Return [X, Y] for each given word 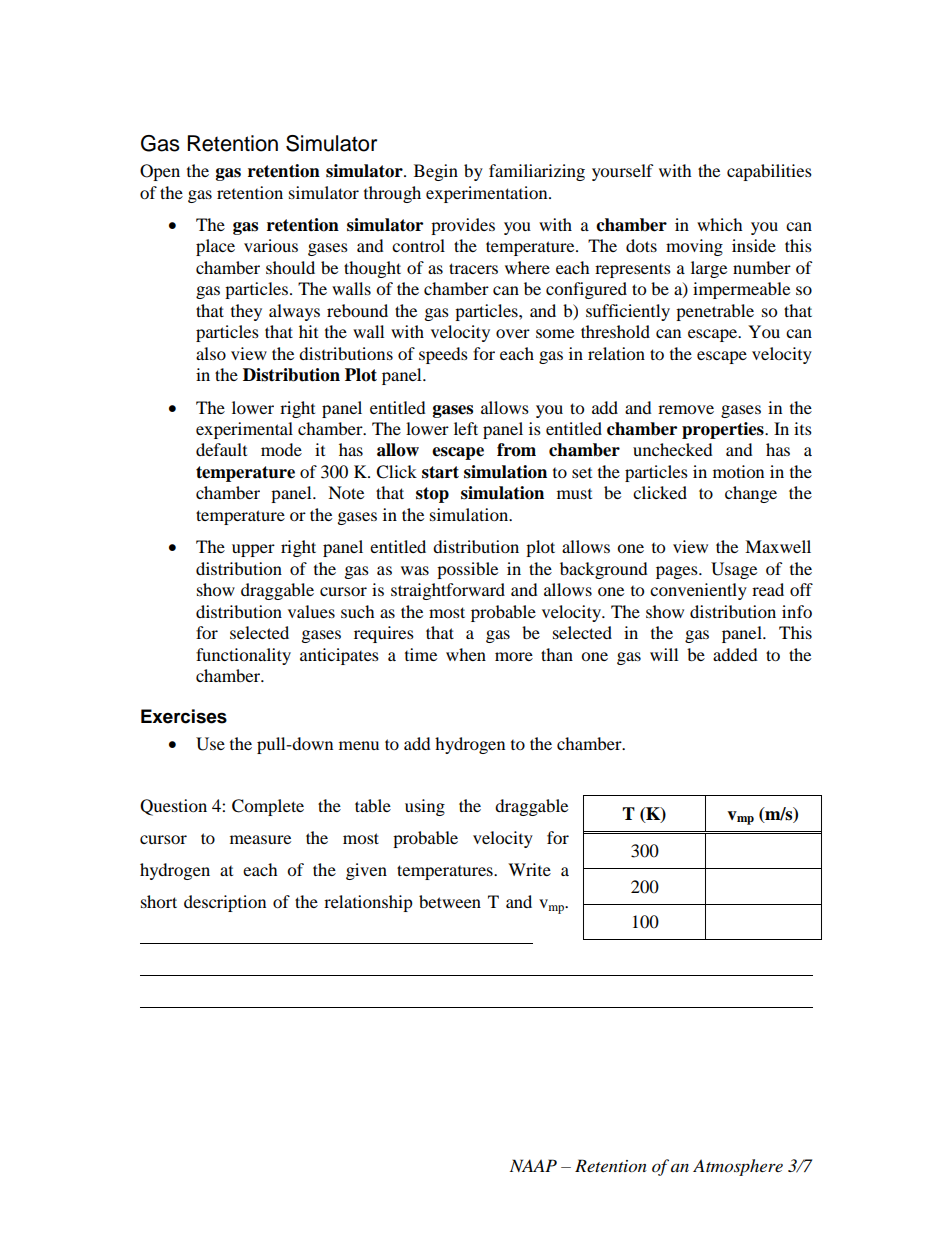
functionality [243, 656]
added [735, 654]
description [225, 903]
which [720, 224]
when [466, 654]
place [215, 247]
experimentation [488, 194]
